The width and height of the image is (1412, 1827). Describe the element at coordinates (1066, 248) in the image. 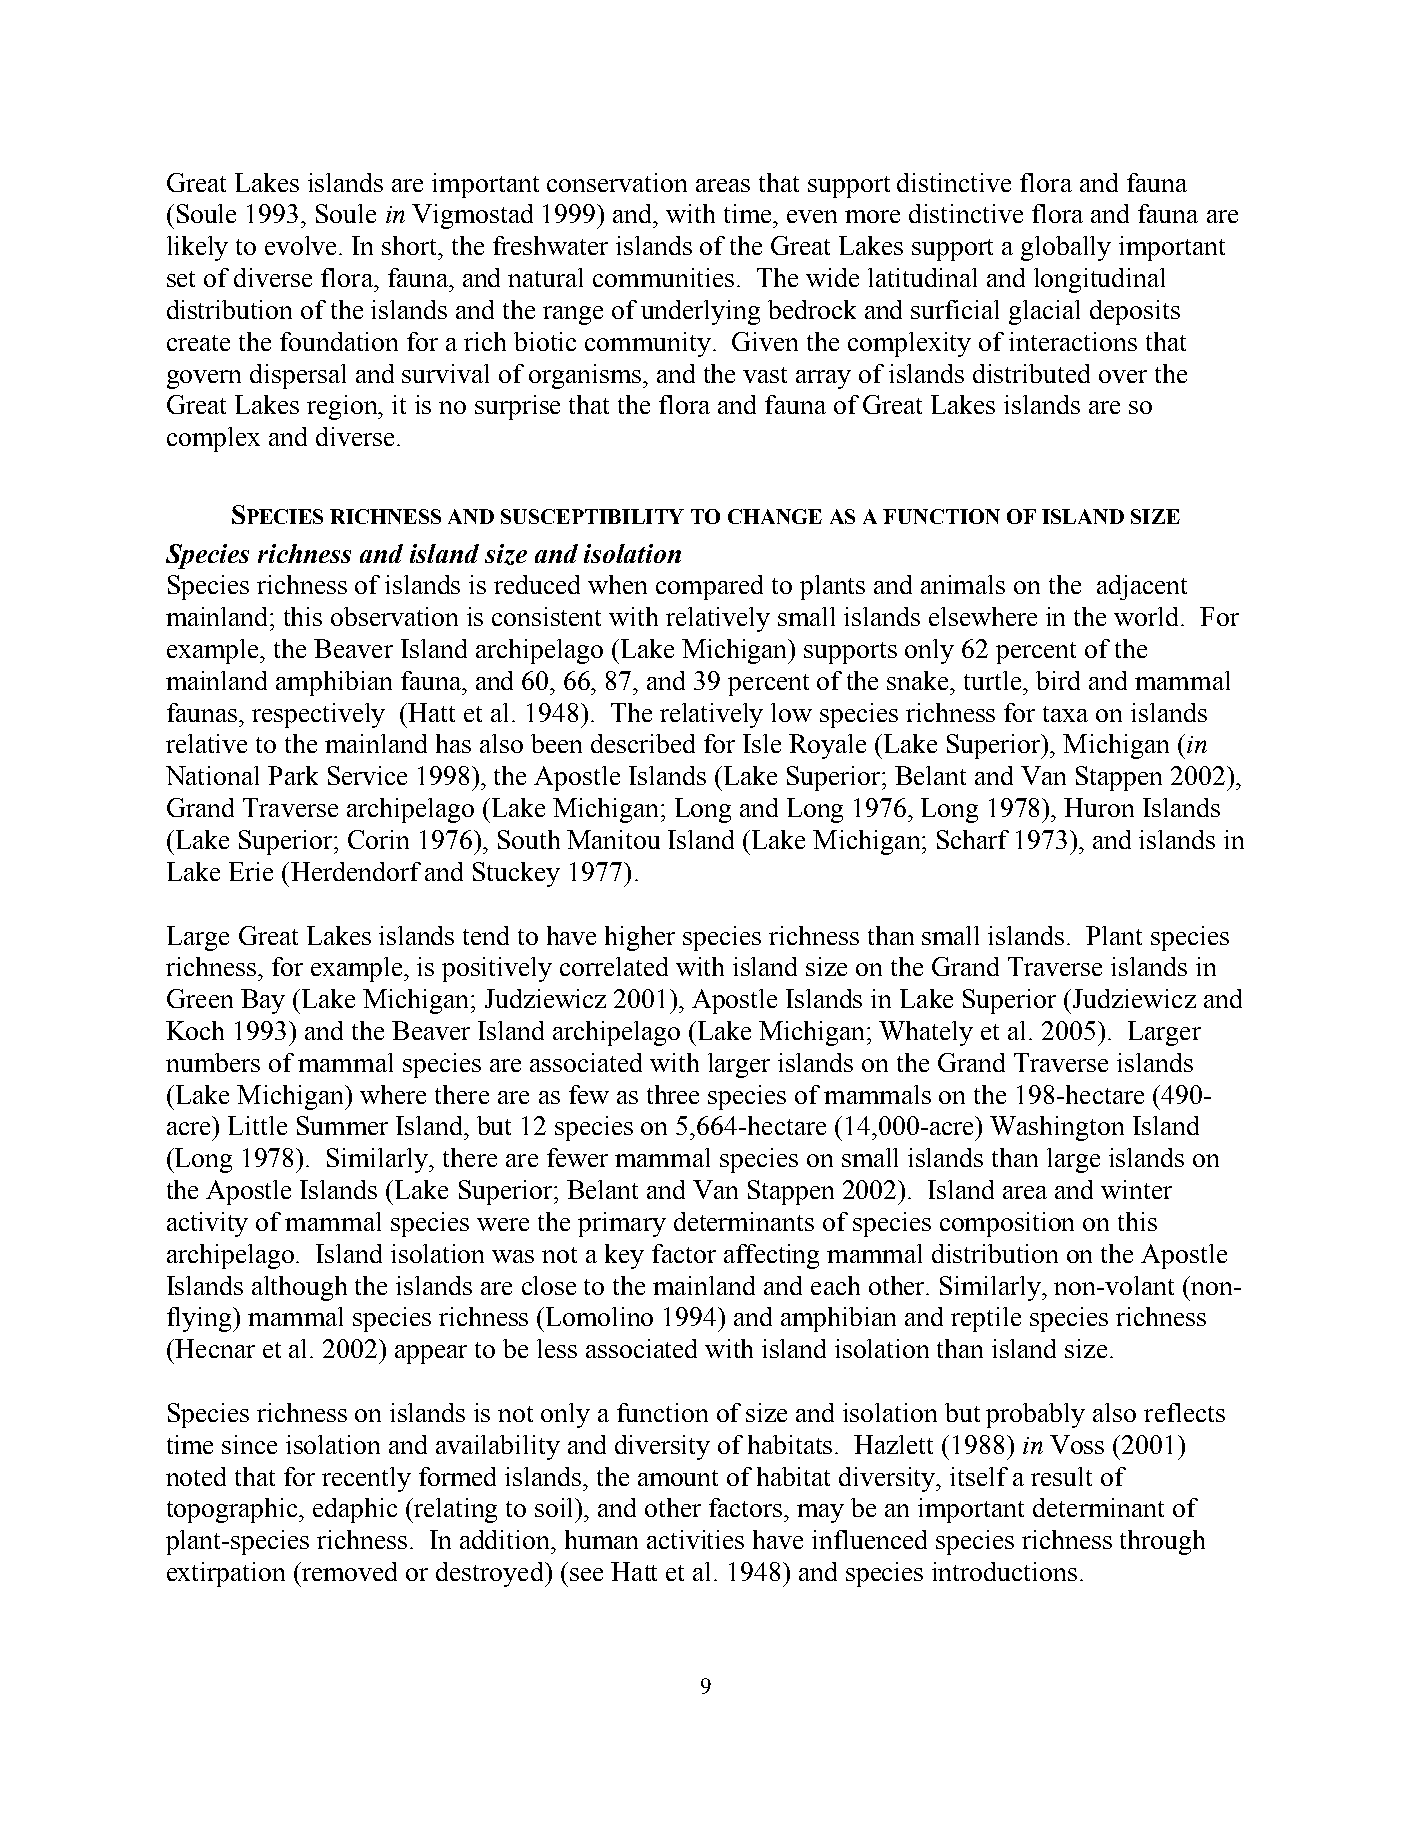

I see `globally` at that location.
